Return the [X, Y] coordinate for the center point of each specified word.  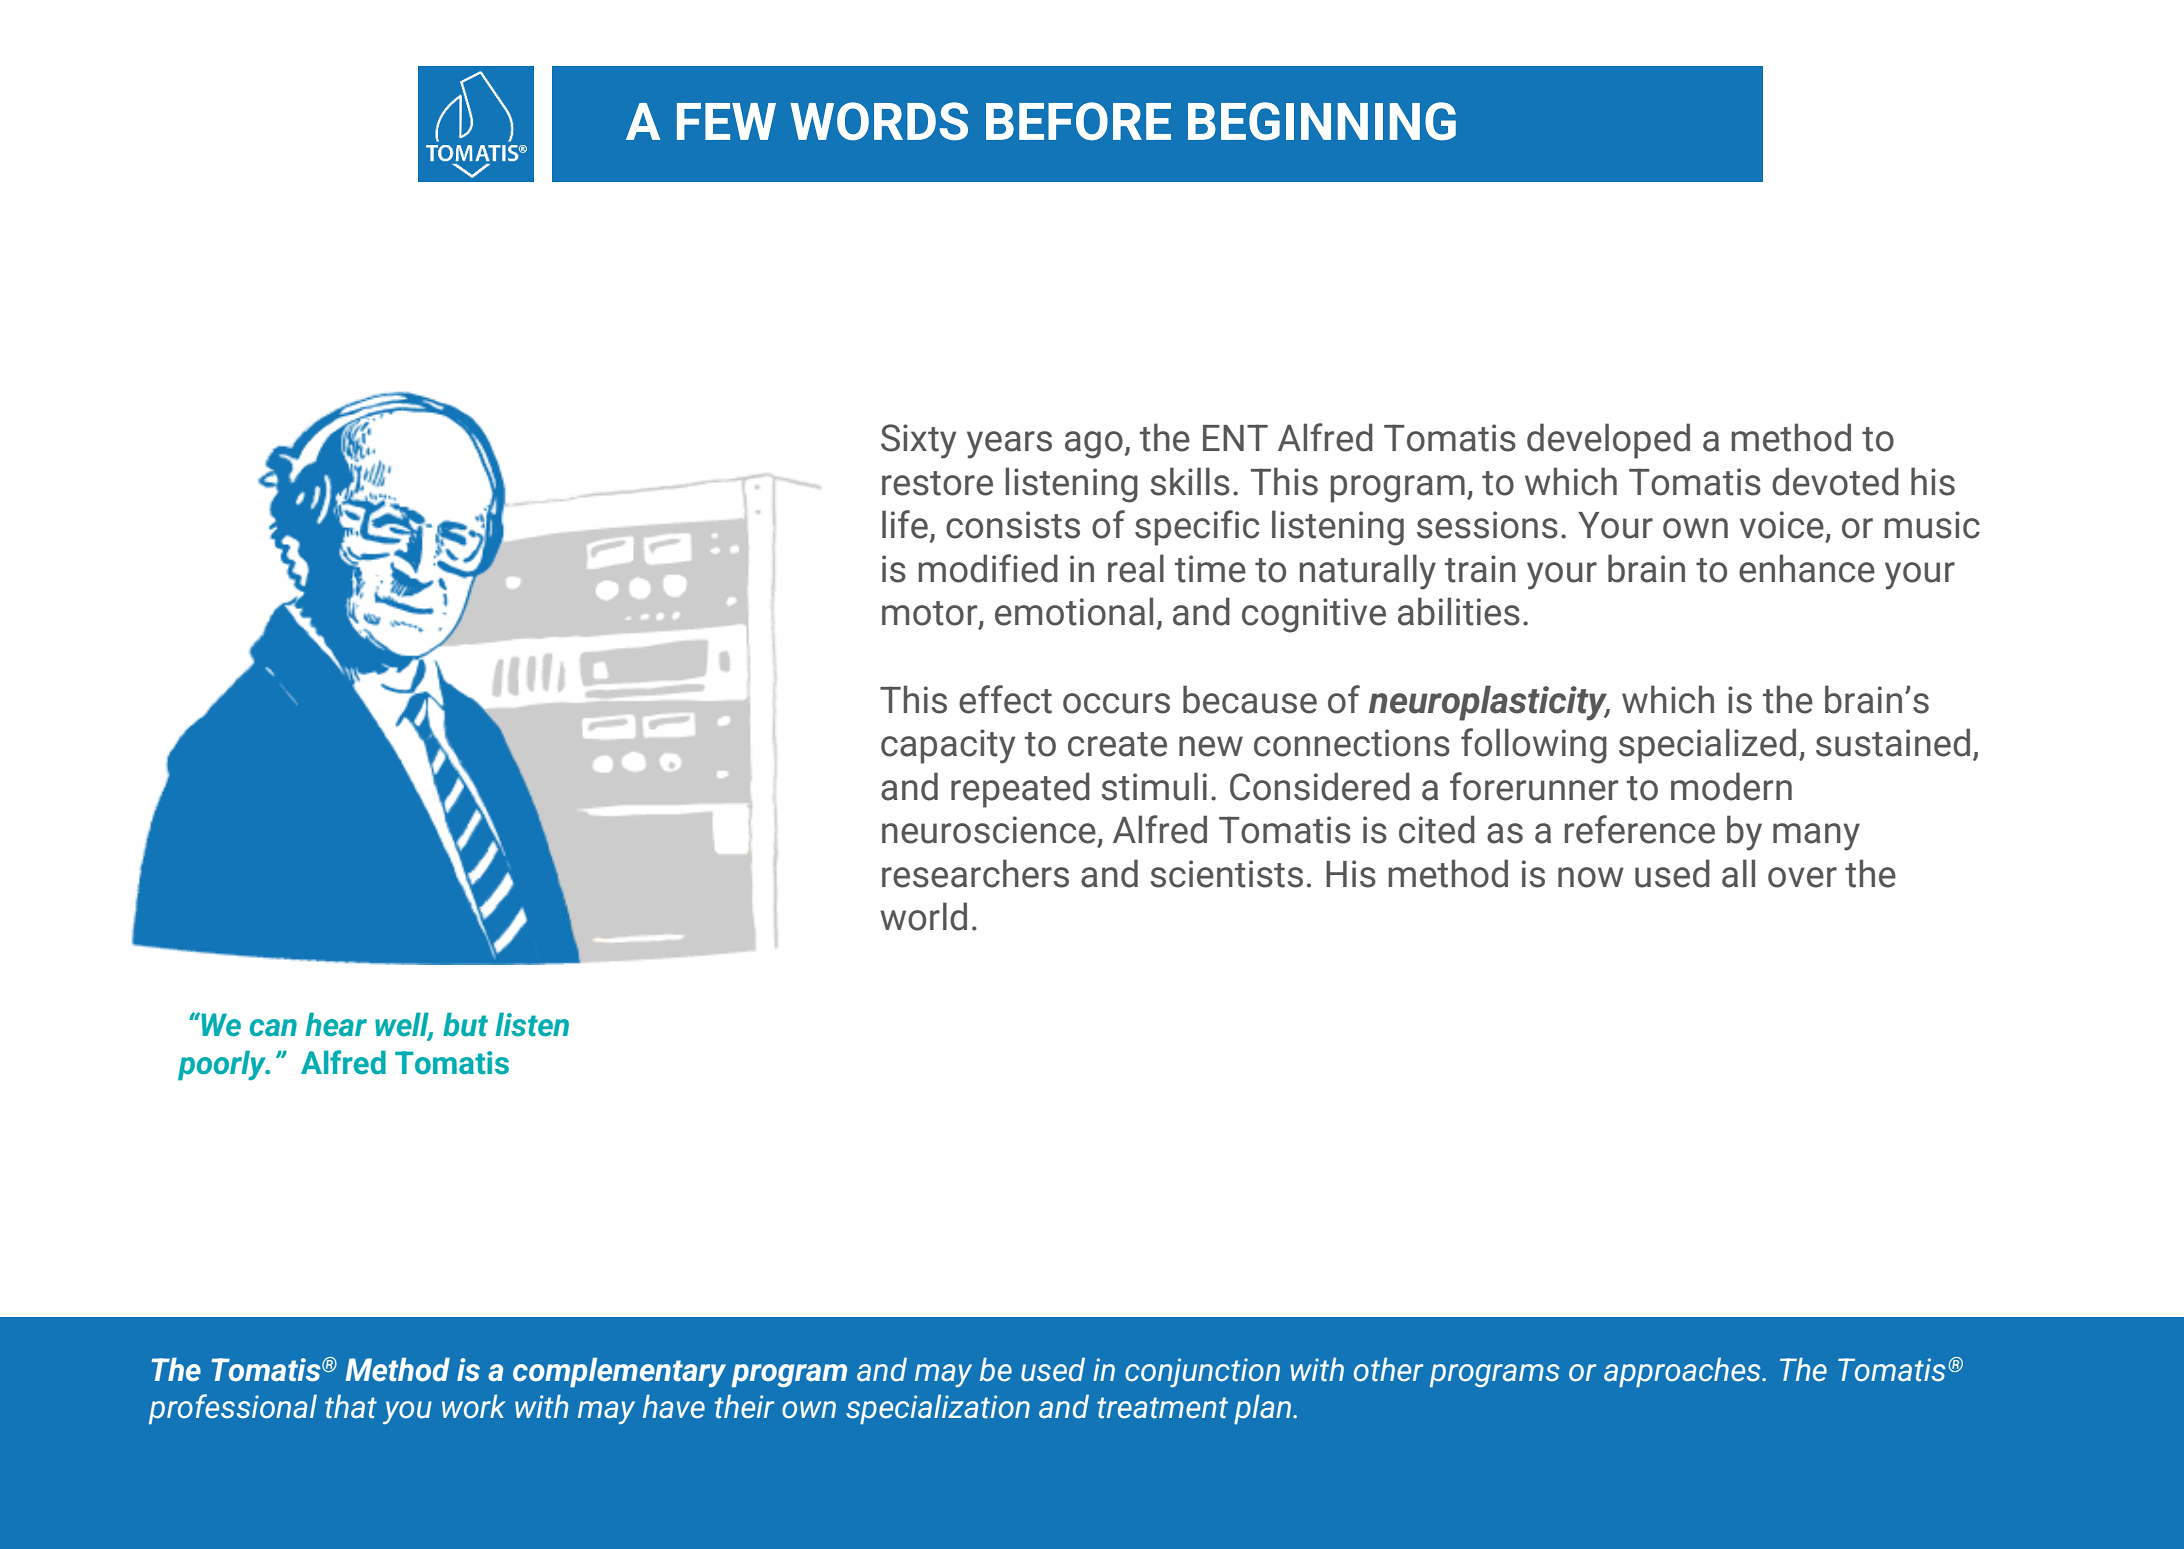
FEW [726, 121]
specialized [1707, 746]
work [474, 1406]
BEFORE [1078, 121]
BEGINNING [1322, 121]
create [1117, 744]
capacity [948, 746]
